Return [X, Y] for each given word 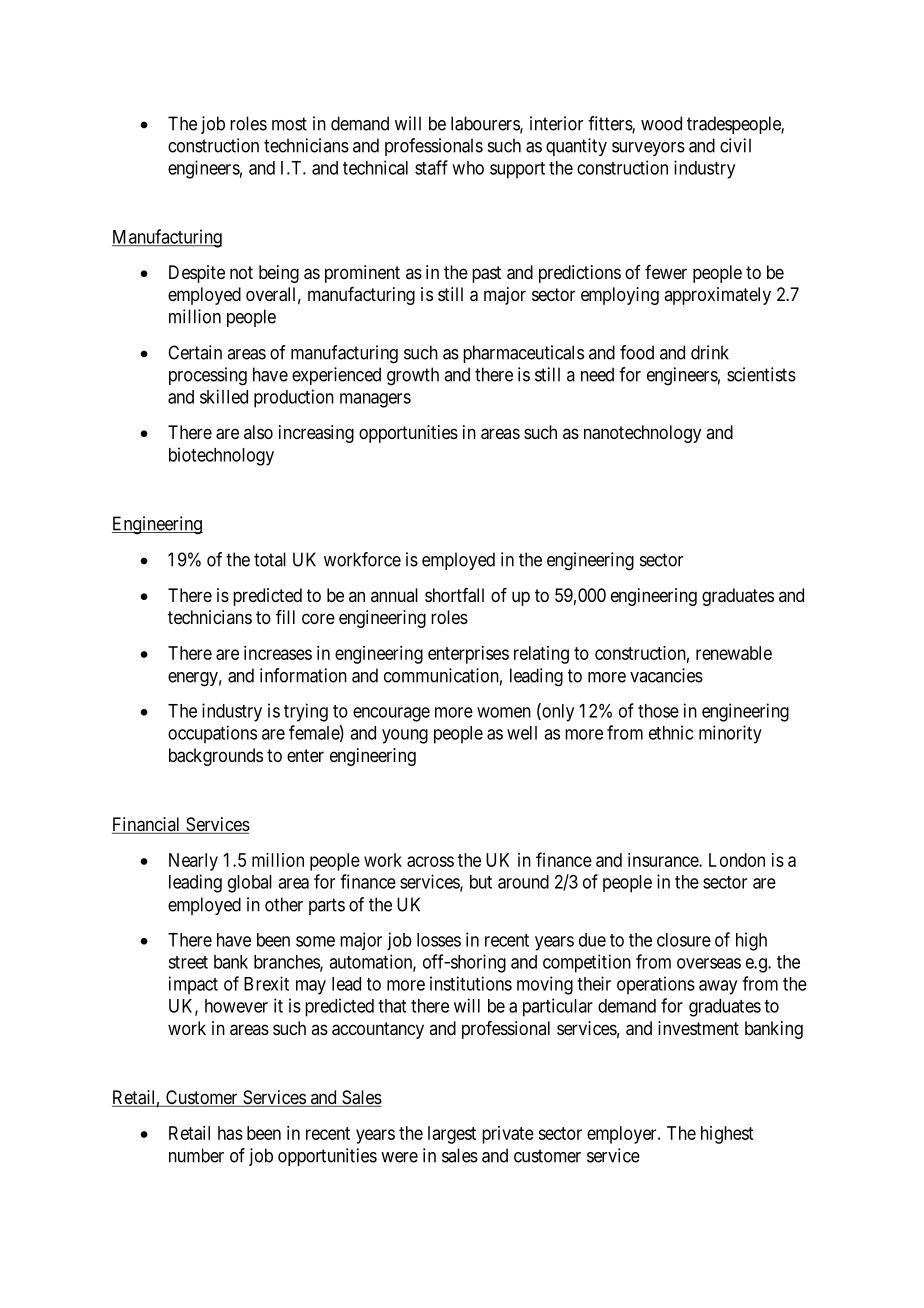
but [481, 882]
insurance [664, 860]
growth [413, 376]
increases [278, 653]
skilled [224, 396]
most [289, 124]
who [468, 168]
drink [710, 352]
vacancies [666, 675]
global [250, 884]
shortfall [454, 595]
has [230, 1133]
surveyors [648, 149]
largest [452, 1135]
